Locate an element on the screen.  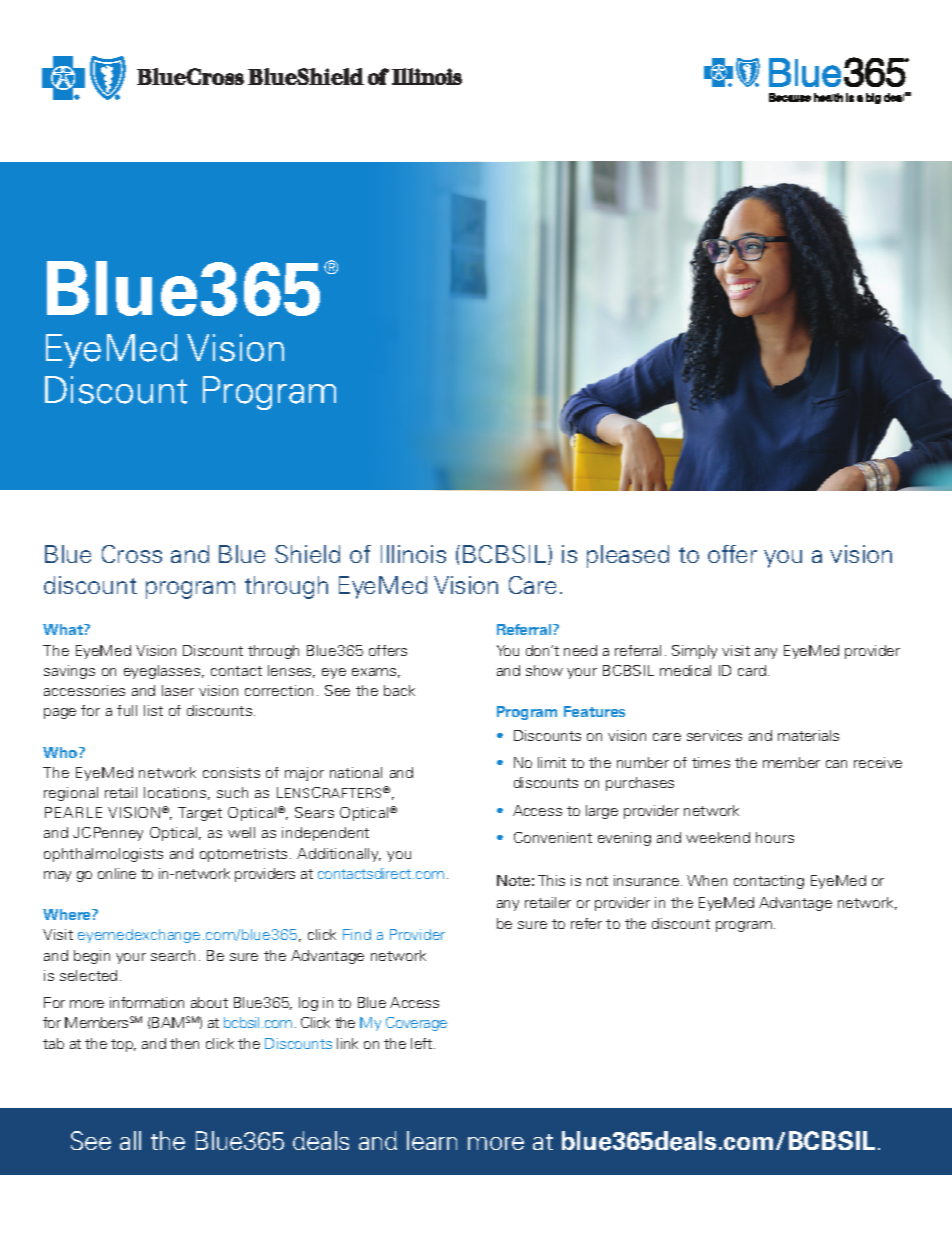
left is located at coordinates (423, 1043).
